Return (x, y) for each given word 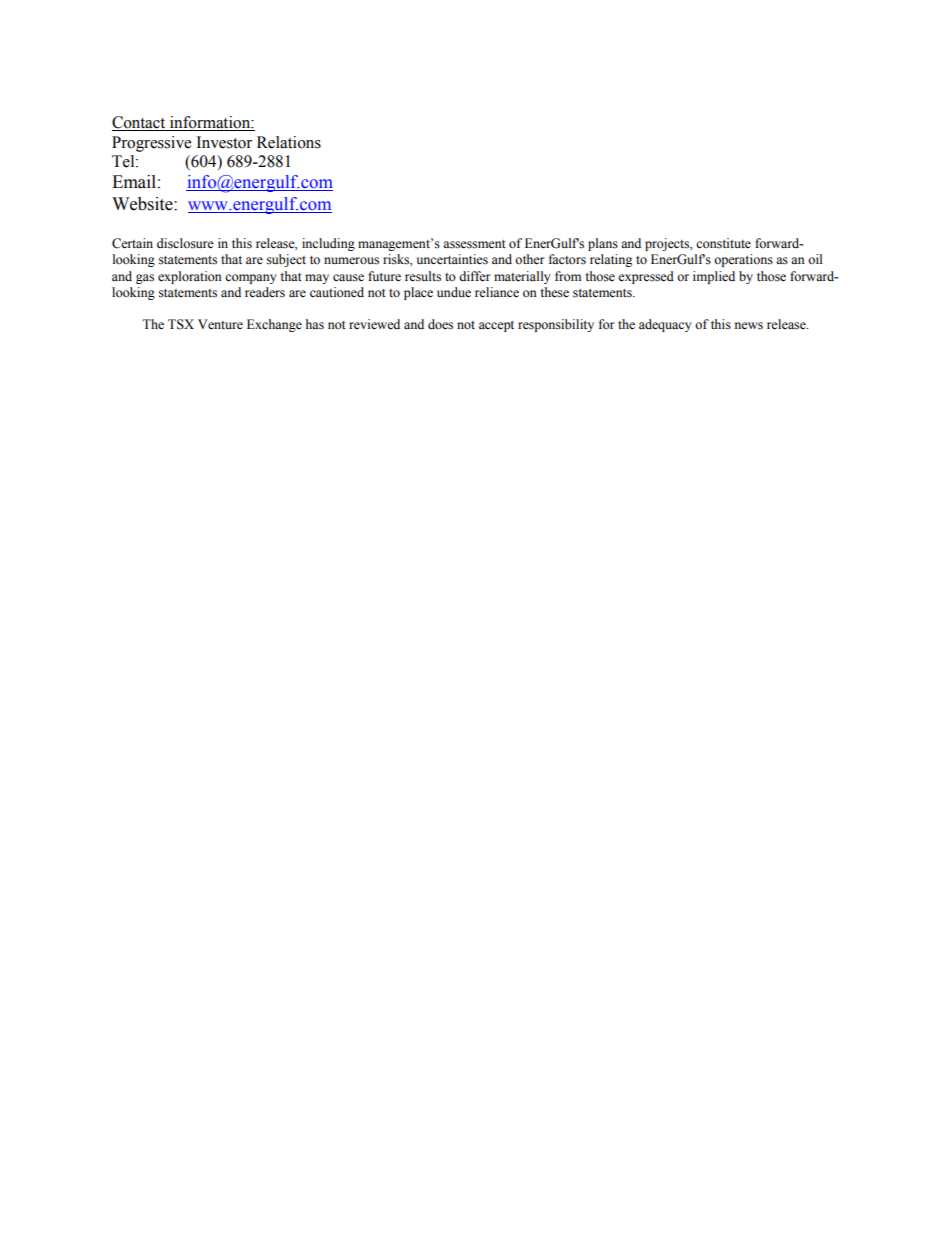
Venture (220, 324)
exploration (190, 277)
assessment (474, 244)
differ (474, 276)
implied (714, 277)
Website (143, 204)
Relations (289, 142)
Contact (140, 123)
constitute (723, 243)
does (440, 324)
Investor (224, 142)
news (749, 326)
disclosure (185, 243)
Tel (124, 161)
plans (603, 244)
